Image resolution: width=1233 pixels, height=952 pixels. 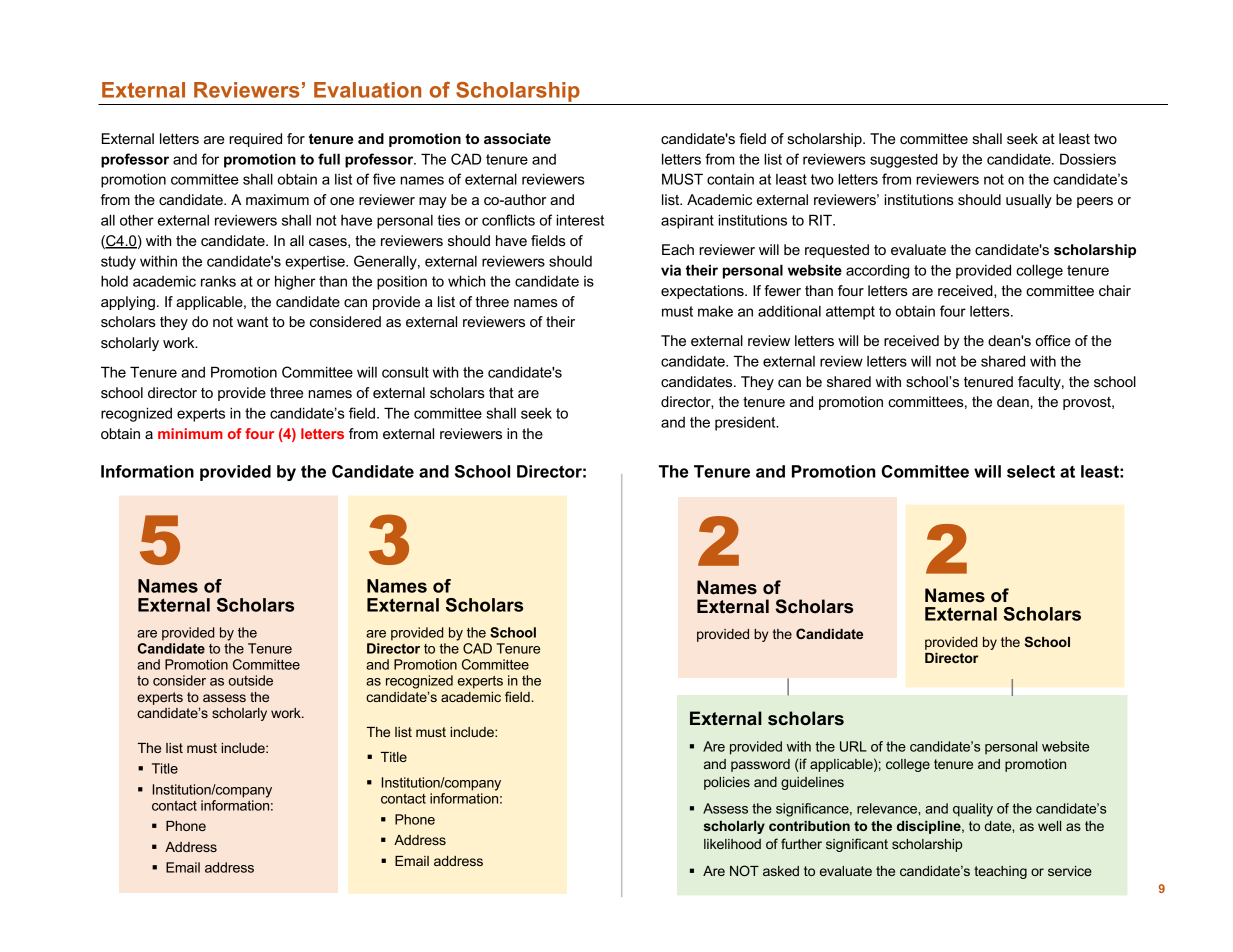 I want to click on associate, so click(x=517, y=138).
